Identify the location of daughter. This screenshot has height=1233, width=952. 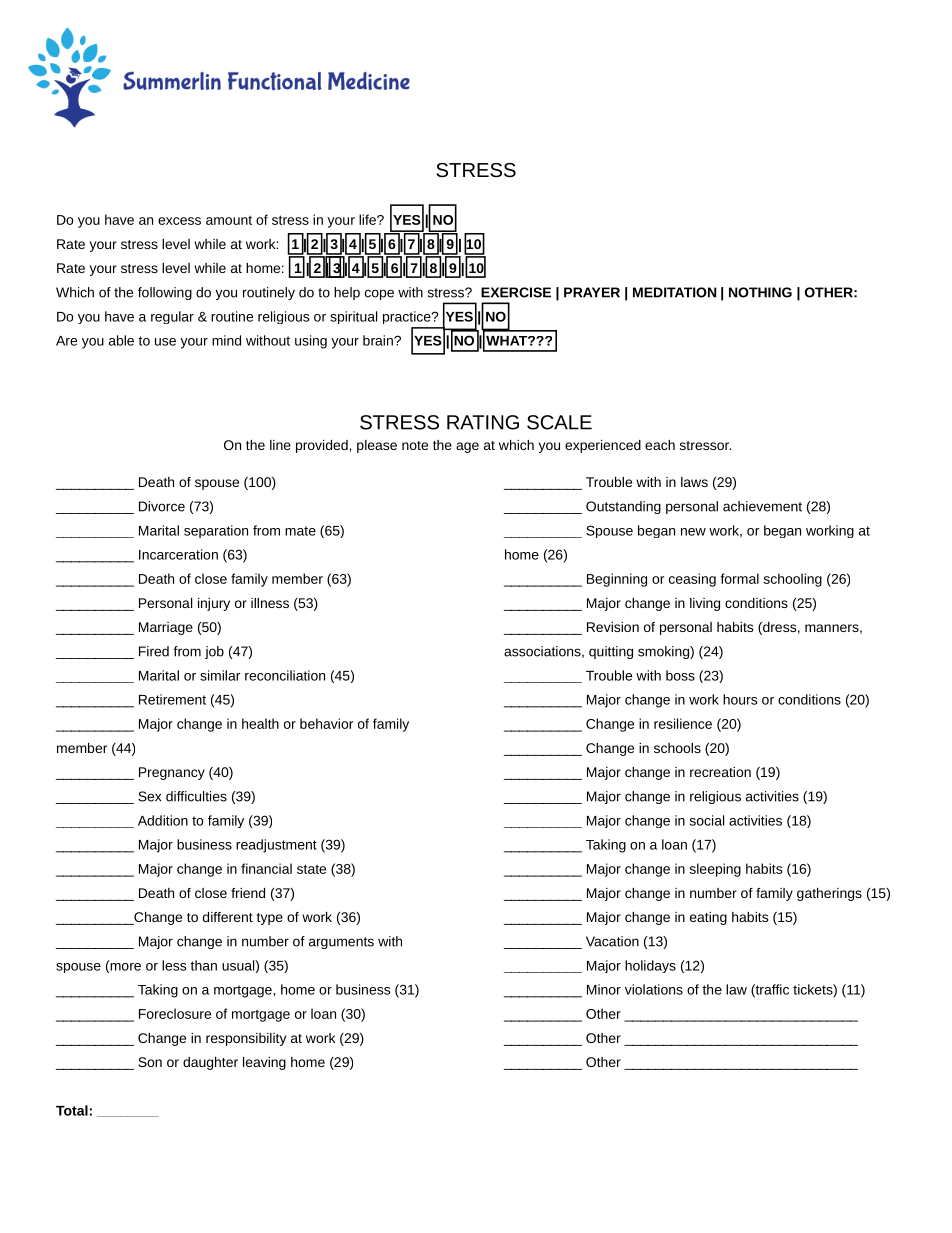
(210, 1063).
